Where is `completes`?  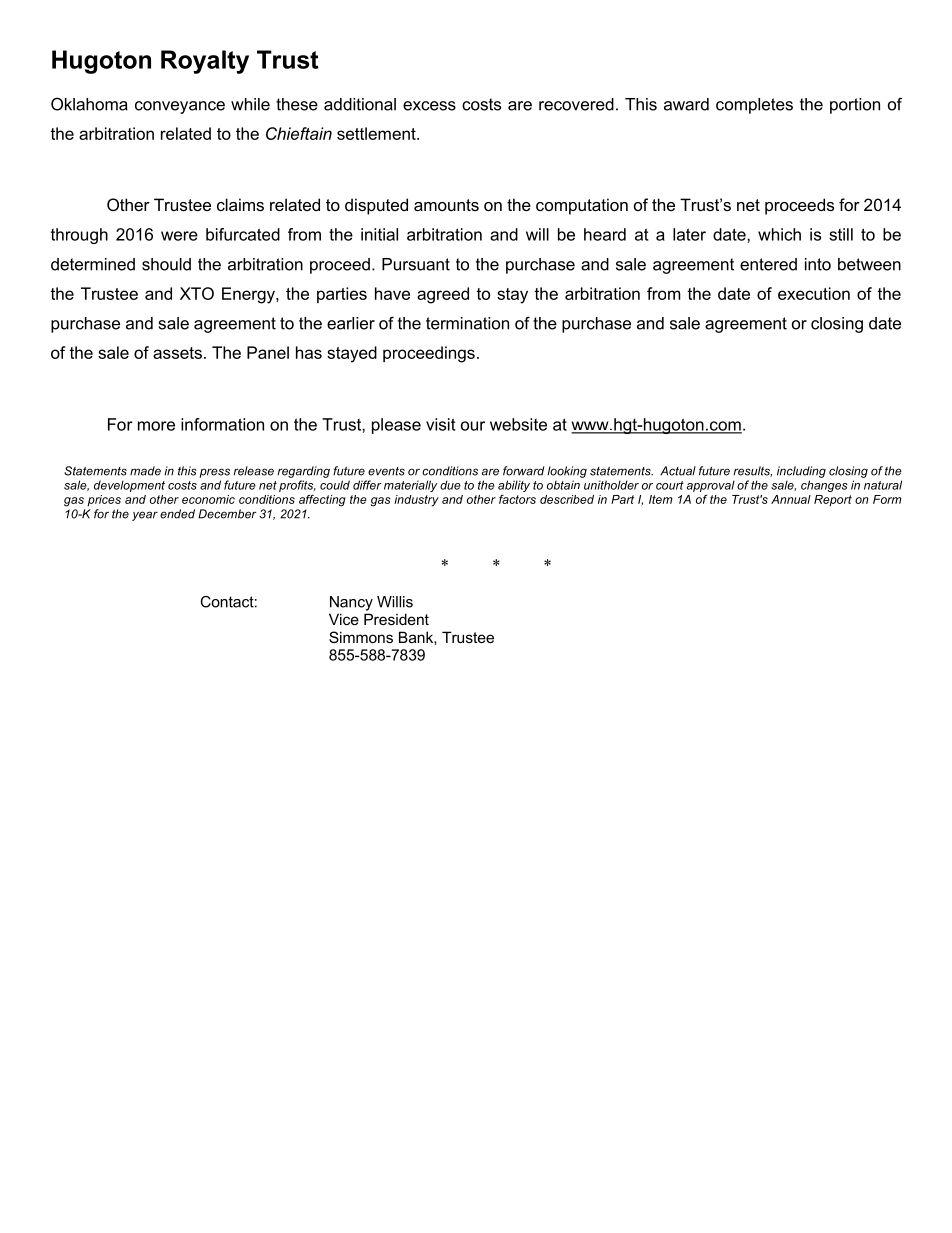
completes is located at coordinates (754, 106).
